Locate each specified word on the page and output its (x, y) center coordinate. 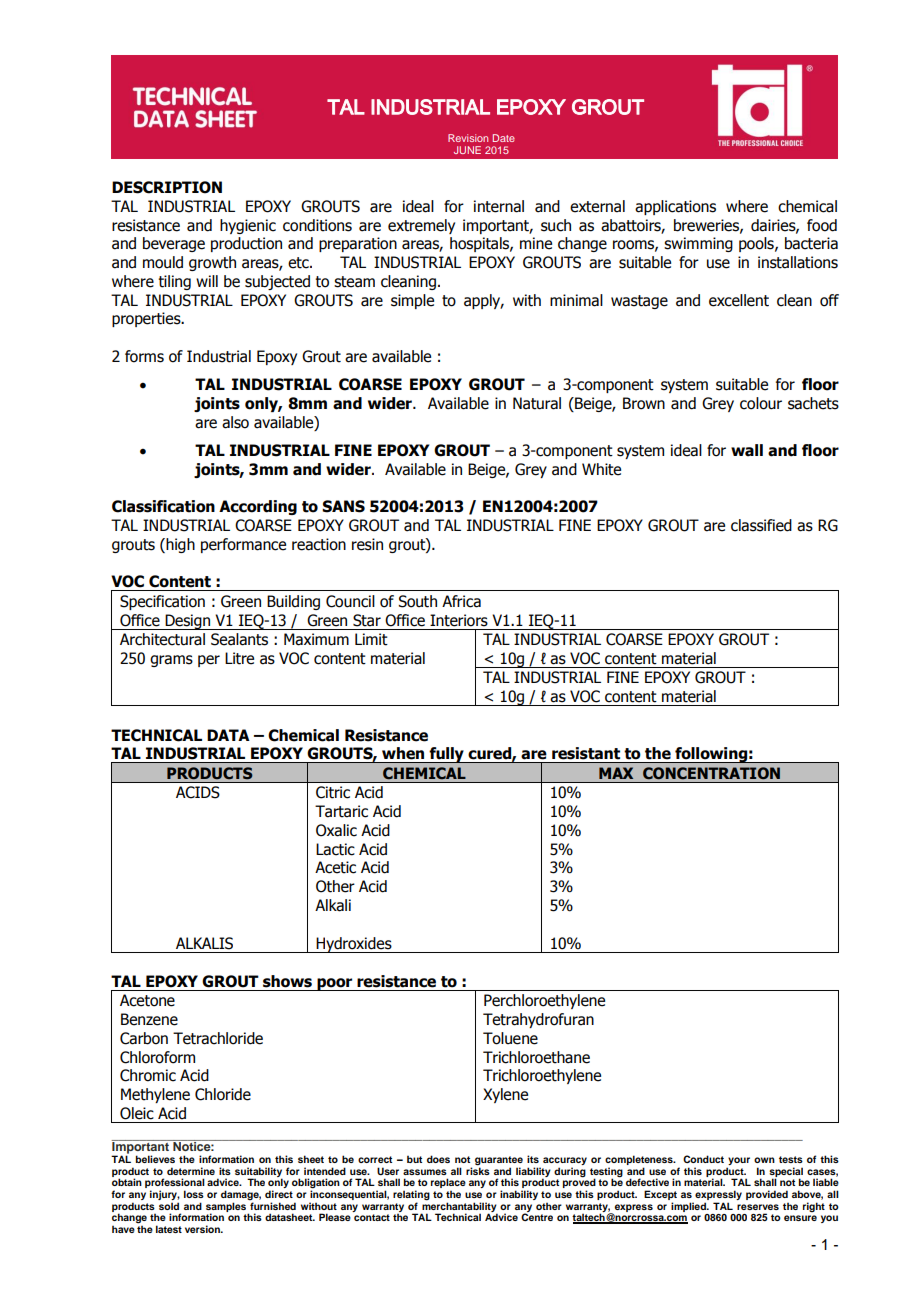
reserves (758, 1207)
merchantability (459, 1207)
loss (194, 1194)
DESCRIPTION (167, 187)
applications (675, 207)
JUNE (467, 150)
